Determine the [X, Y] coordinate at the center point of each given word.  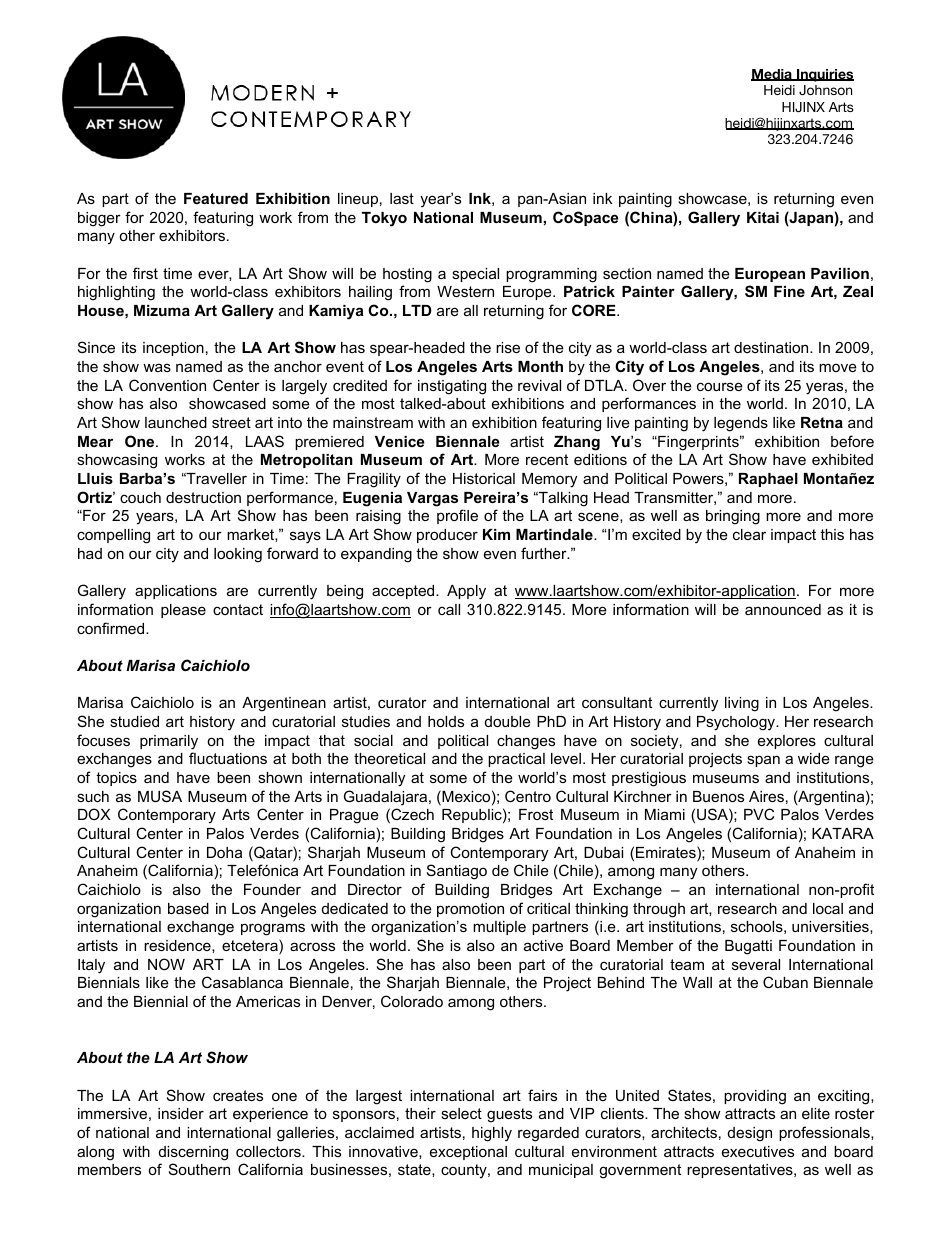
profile [457, 516]
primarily [169, 742]
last [402, 198]
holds [446, 721]
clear [749, 534]
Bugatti [748, 947]
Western [465, 291]
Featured [216, 198]
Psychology [737, 723]
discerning [193, 1153]
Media [772, 75]
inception [173, 349]
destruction [203, 497]
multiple [499, 928]
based [188, 908]
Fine [789, 291]
